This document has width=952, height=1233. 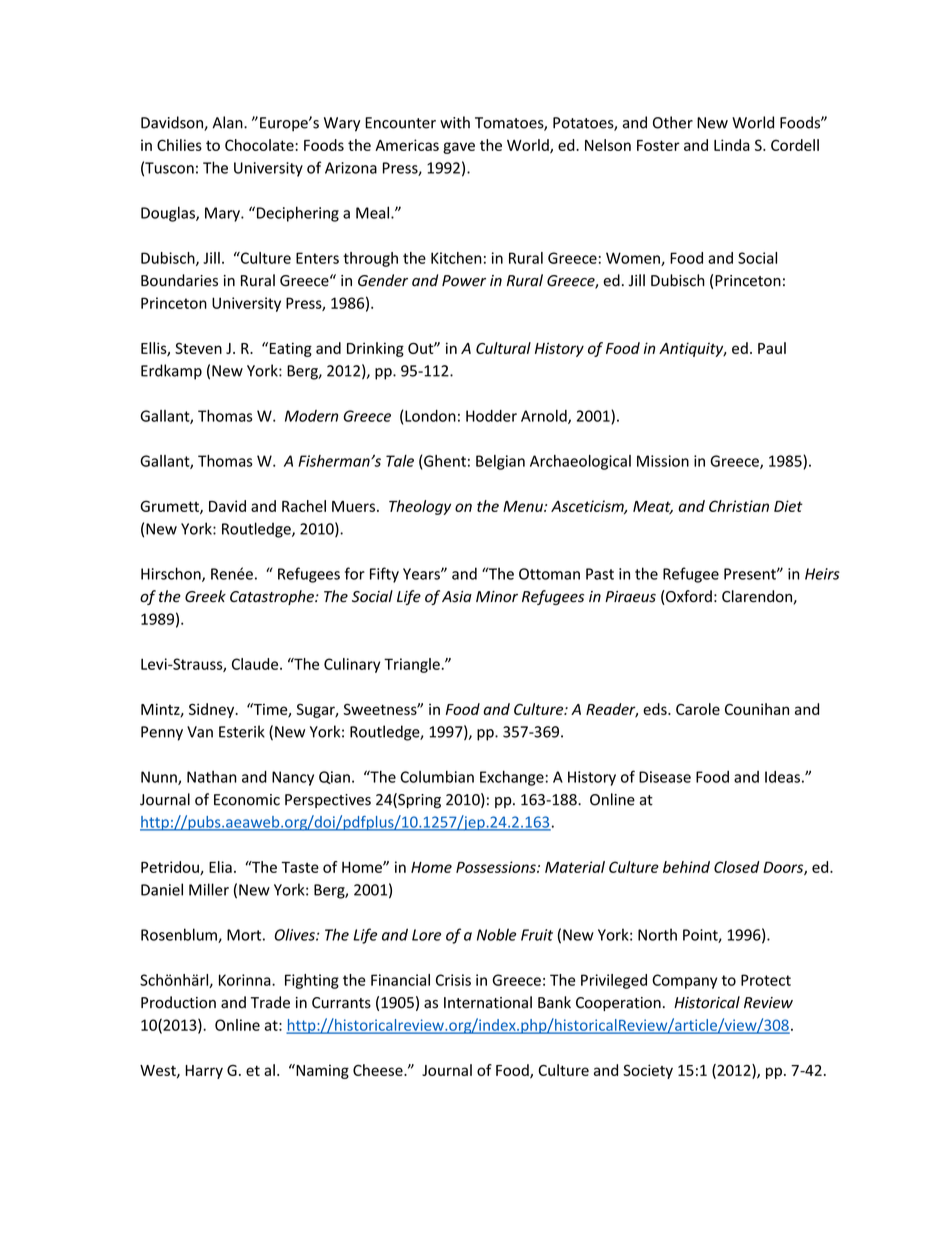 What do you see at coordinates (205, 596) in the document?
I see `Greek` at bounding box center [205, 596].
